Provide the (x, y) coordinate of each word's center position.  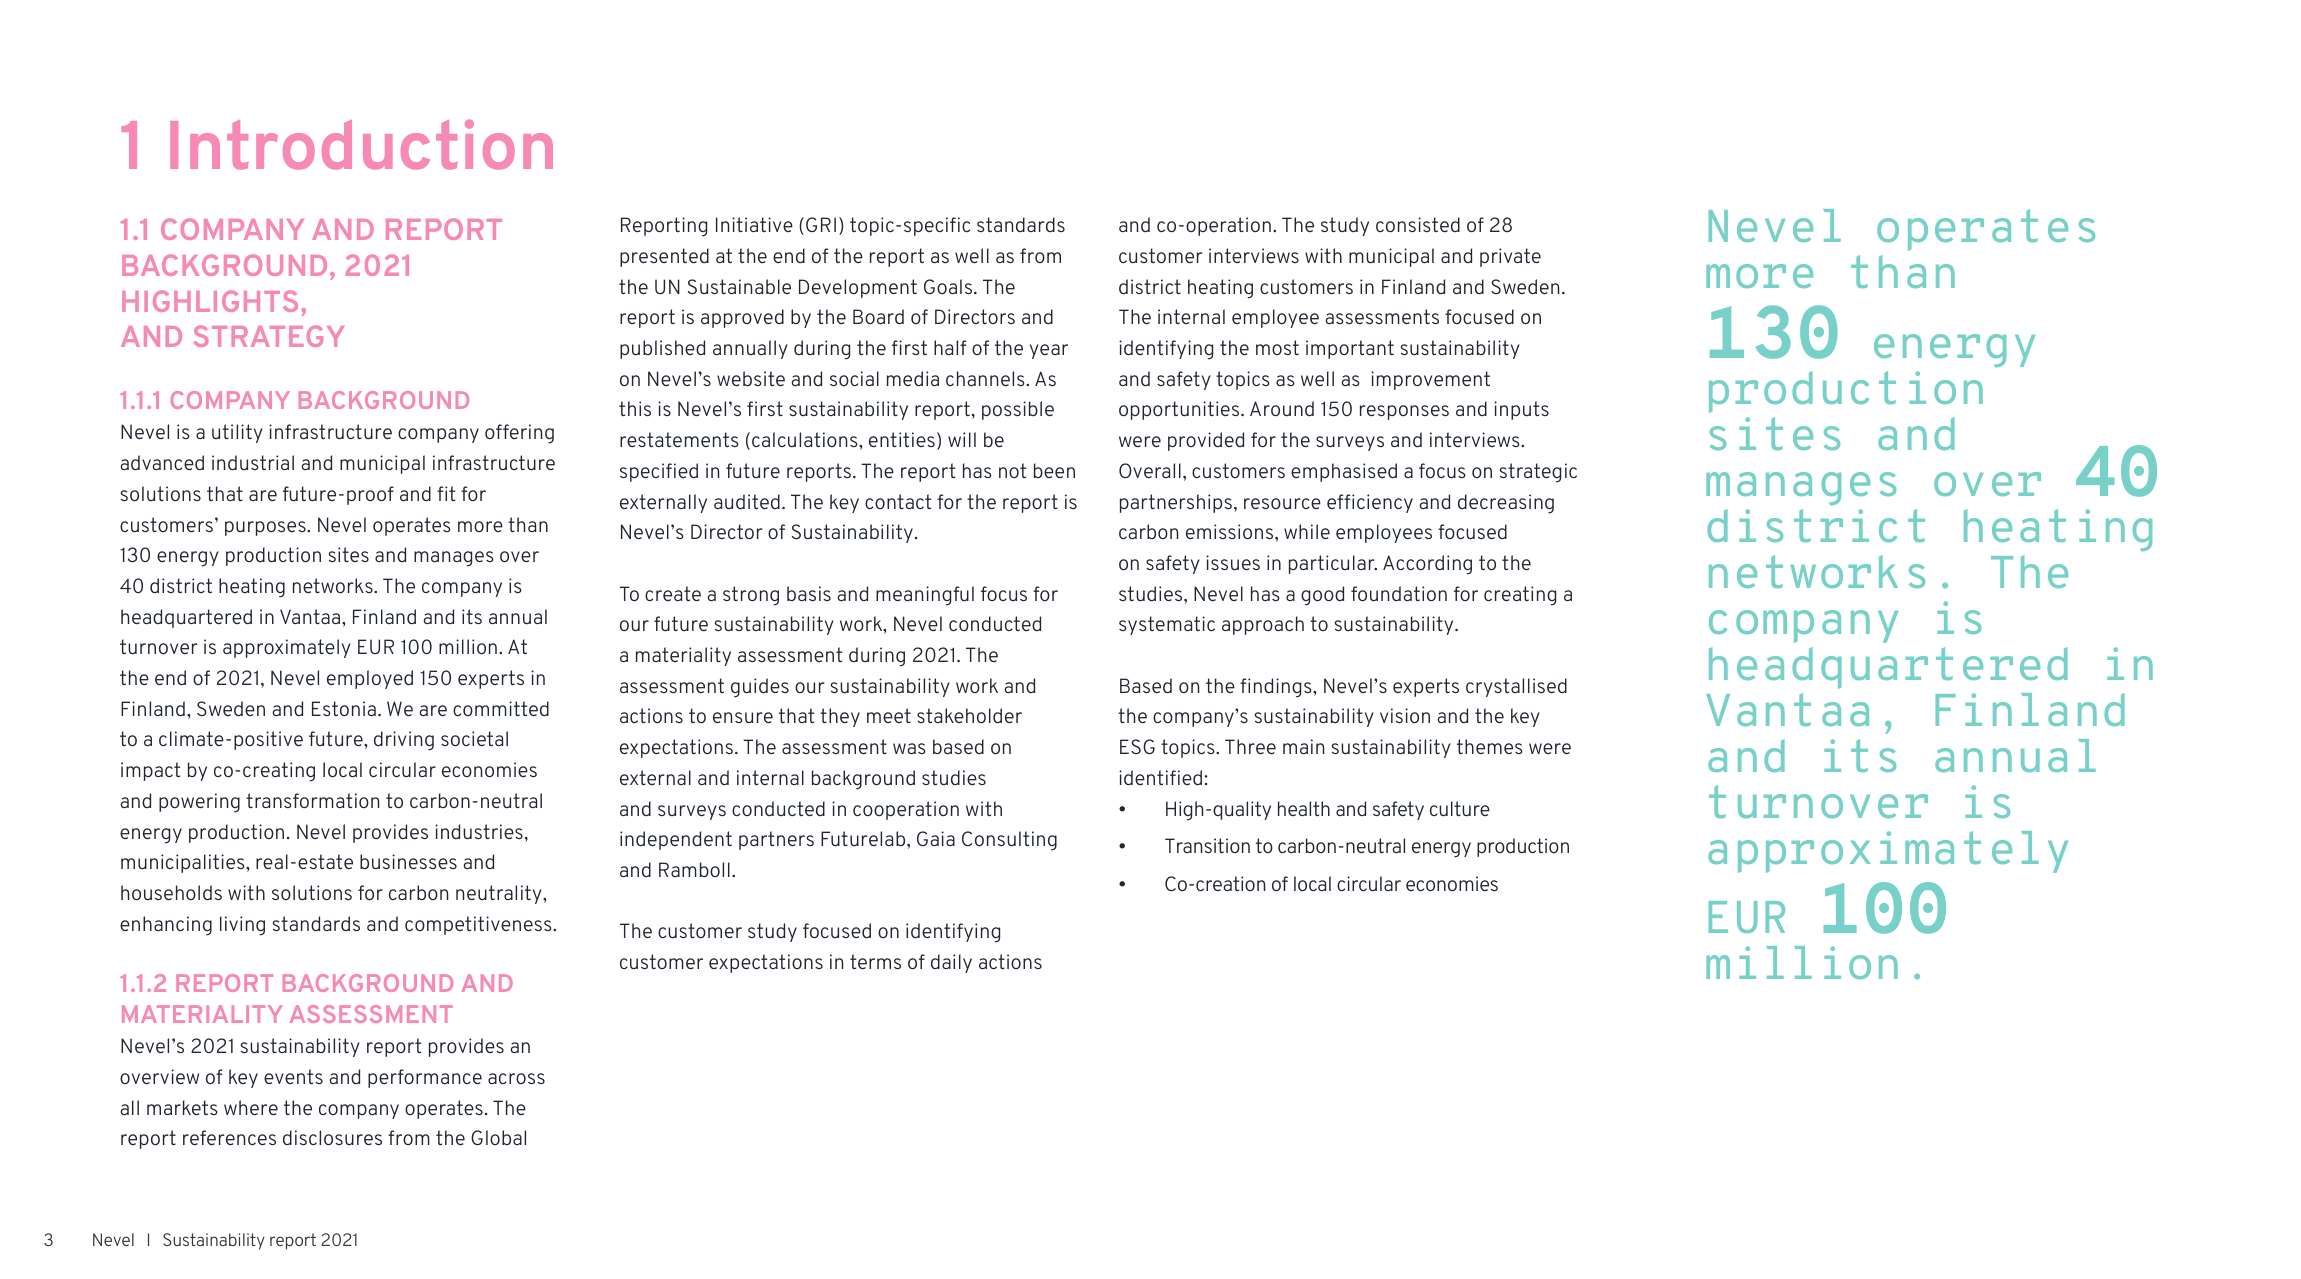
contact (898, 501)
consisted (1418, 224)
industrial (253, 462)
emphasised (1344, 472)
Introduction (361, 145)
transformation (312, 800)
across (516, 1078)
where (251, 1107)
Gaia (936, 838)
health (1304, 808)
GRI (821, 224)
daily (951, 963)
